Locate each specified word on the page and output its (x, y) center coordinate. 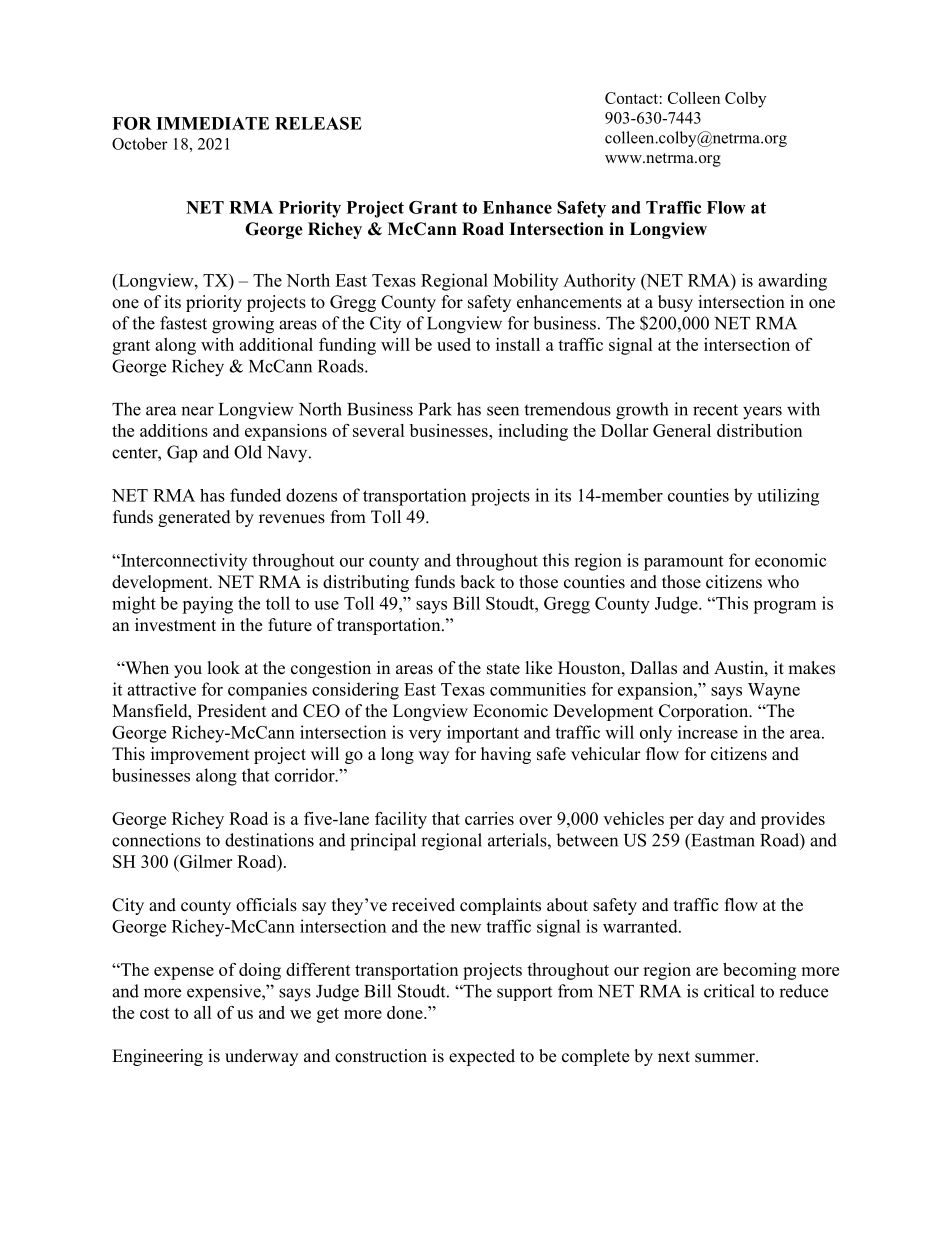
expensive (225, 992)
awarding (792, 282)
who (783, 582)
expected (482, 1057)
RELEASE (318, 123)
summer (726, 1058)
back (477, 582)
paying (207, 605)
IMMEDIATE (212, 123)
